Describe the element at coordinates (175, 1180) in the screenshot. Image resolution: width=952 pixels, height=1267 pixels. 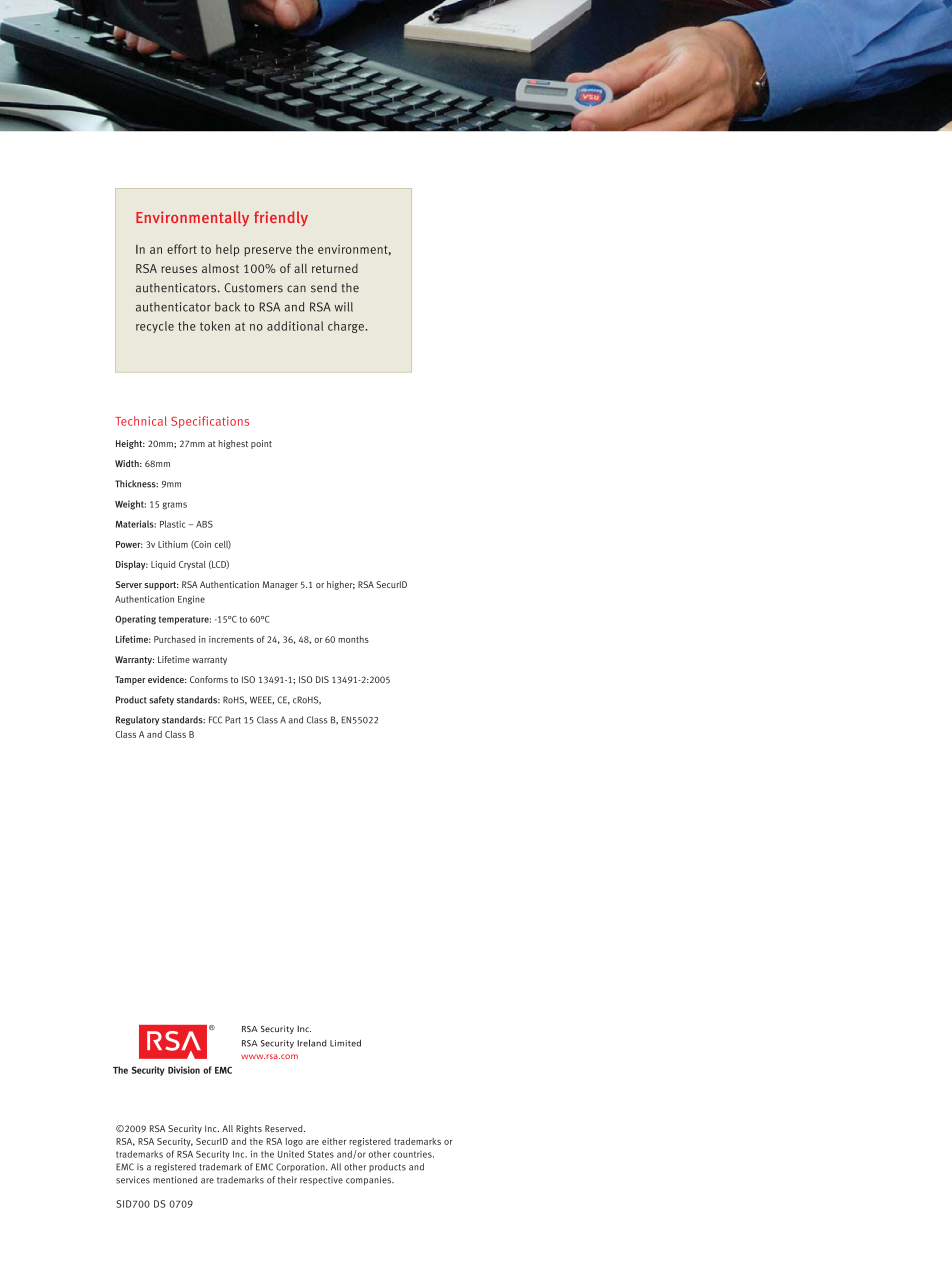
I see `mentioned` at that location.
